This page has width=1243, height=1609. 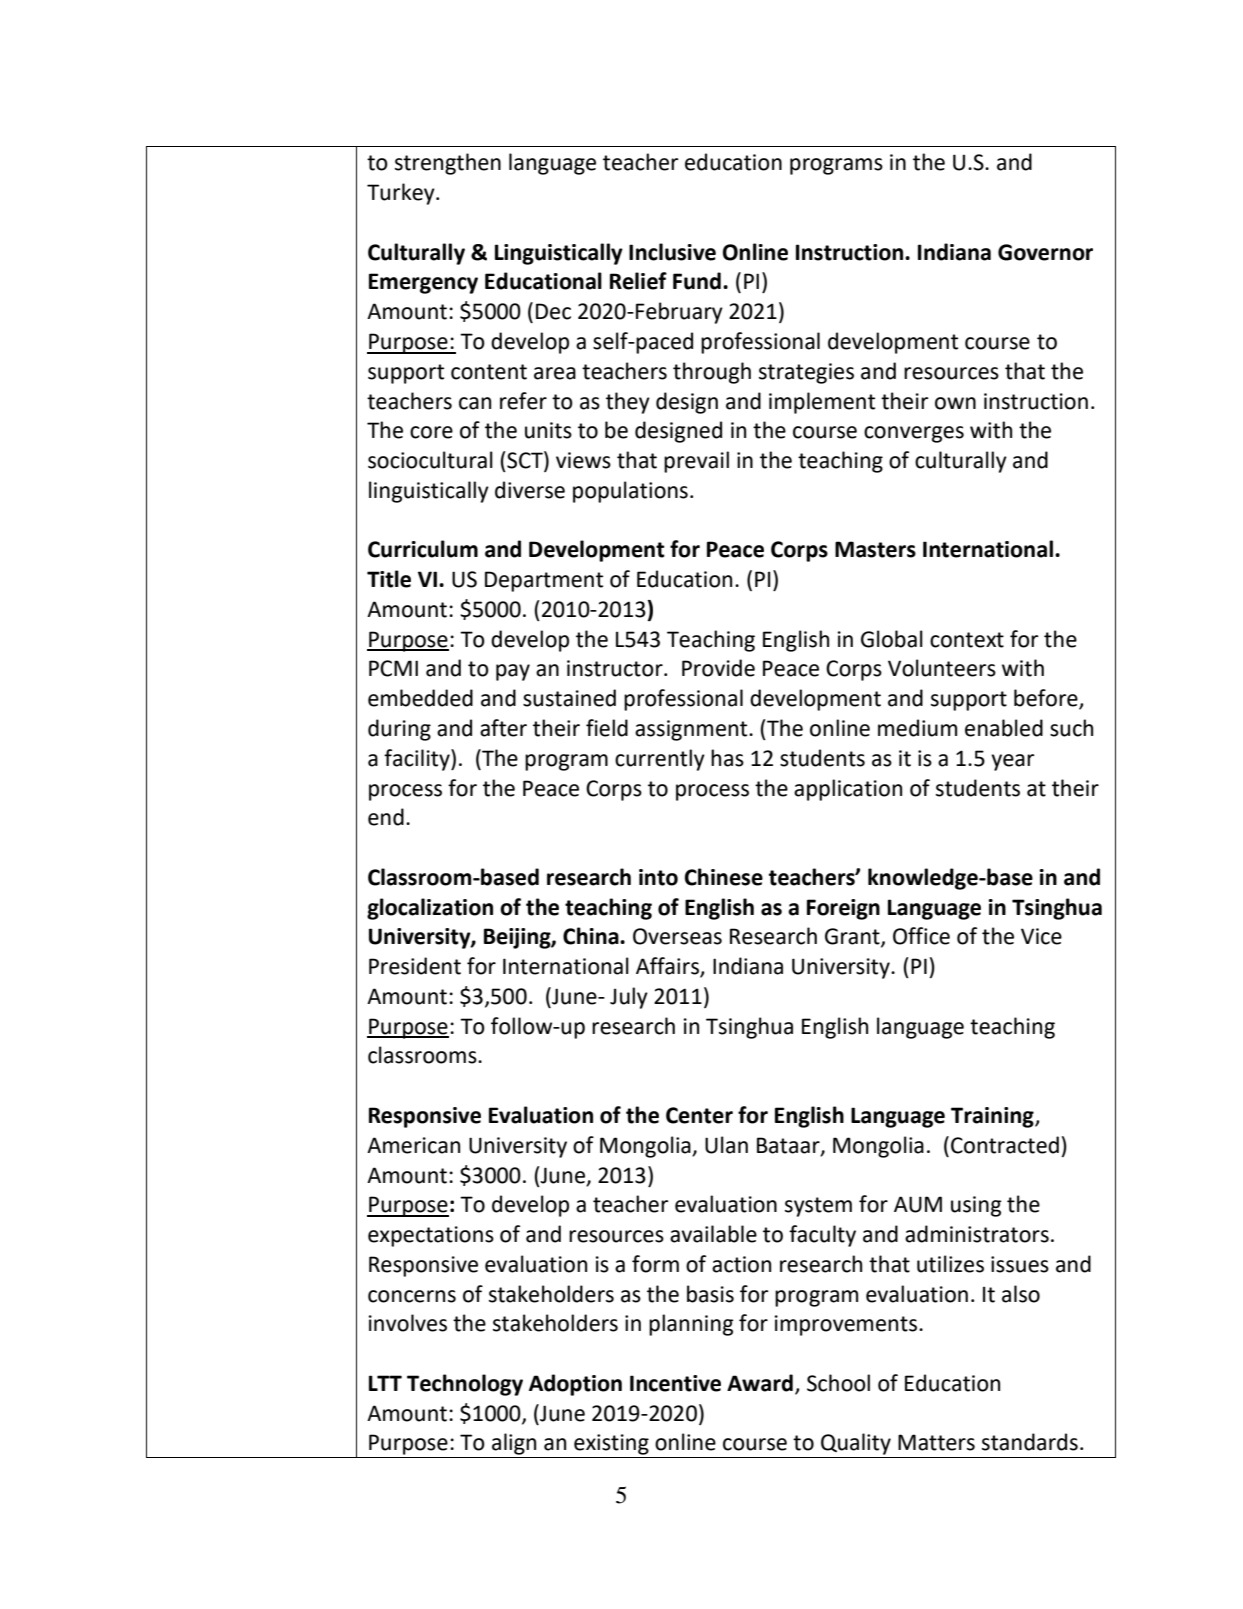 I want to click on American, so click(x=413, y=1145).
